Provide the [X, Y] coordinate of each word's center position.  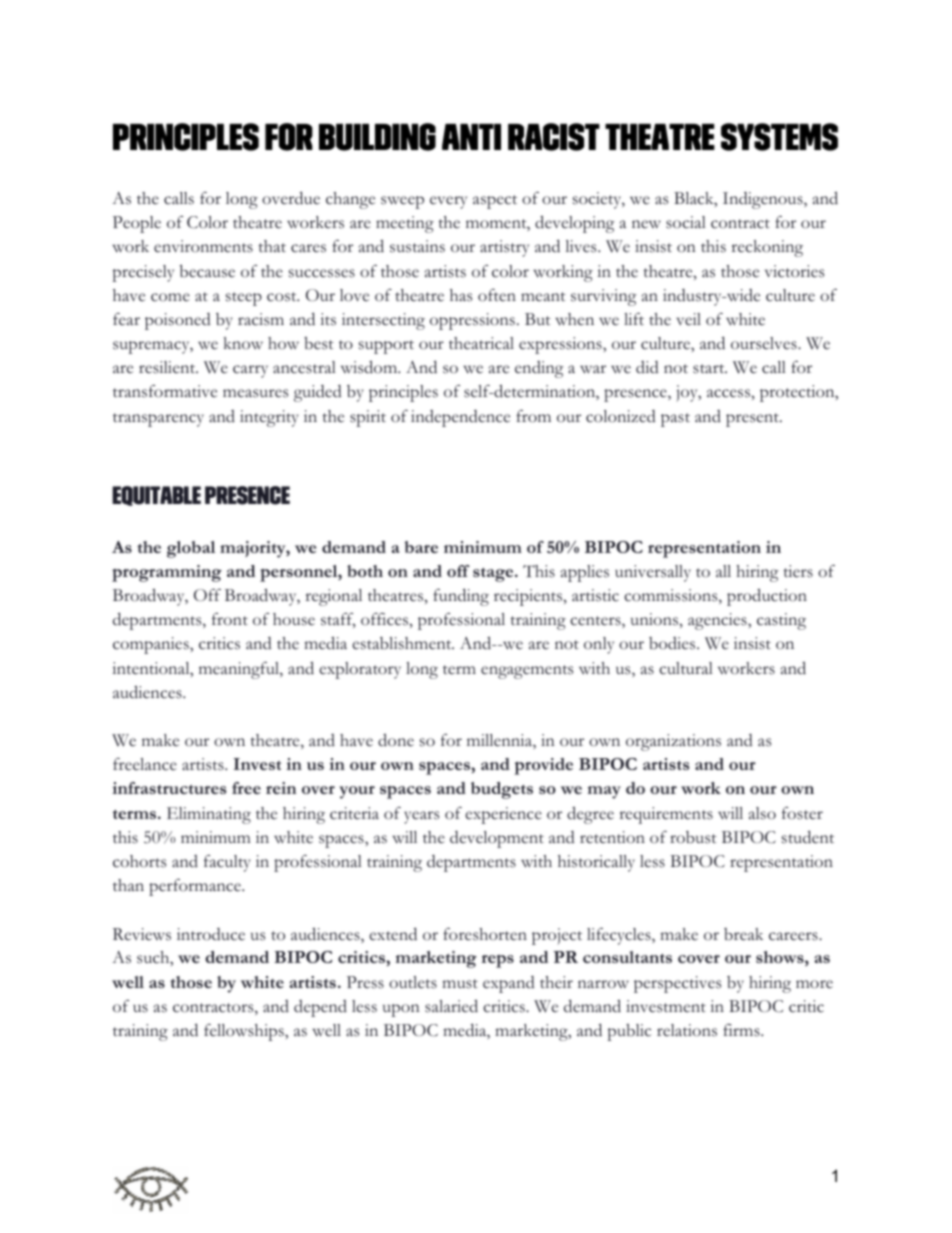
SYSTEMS [779, 137]
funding [461, 597]
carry [250, 371]
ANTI [471, 137]
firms [742, 1030]
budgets [502, 790]
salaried [451, 1006]
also [762, 813]
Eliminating [209, 815]
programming [167, 573]
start [710, 369]
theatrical [481, 343]
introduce [211, 934]
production [767, 597]
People [137, 224]
